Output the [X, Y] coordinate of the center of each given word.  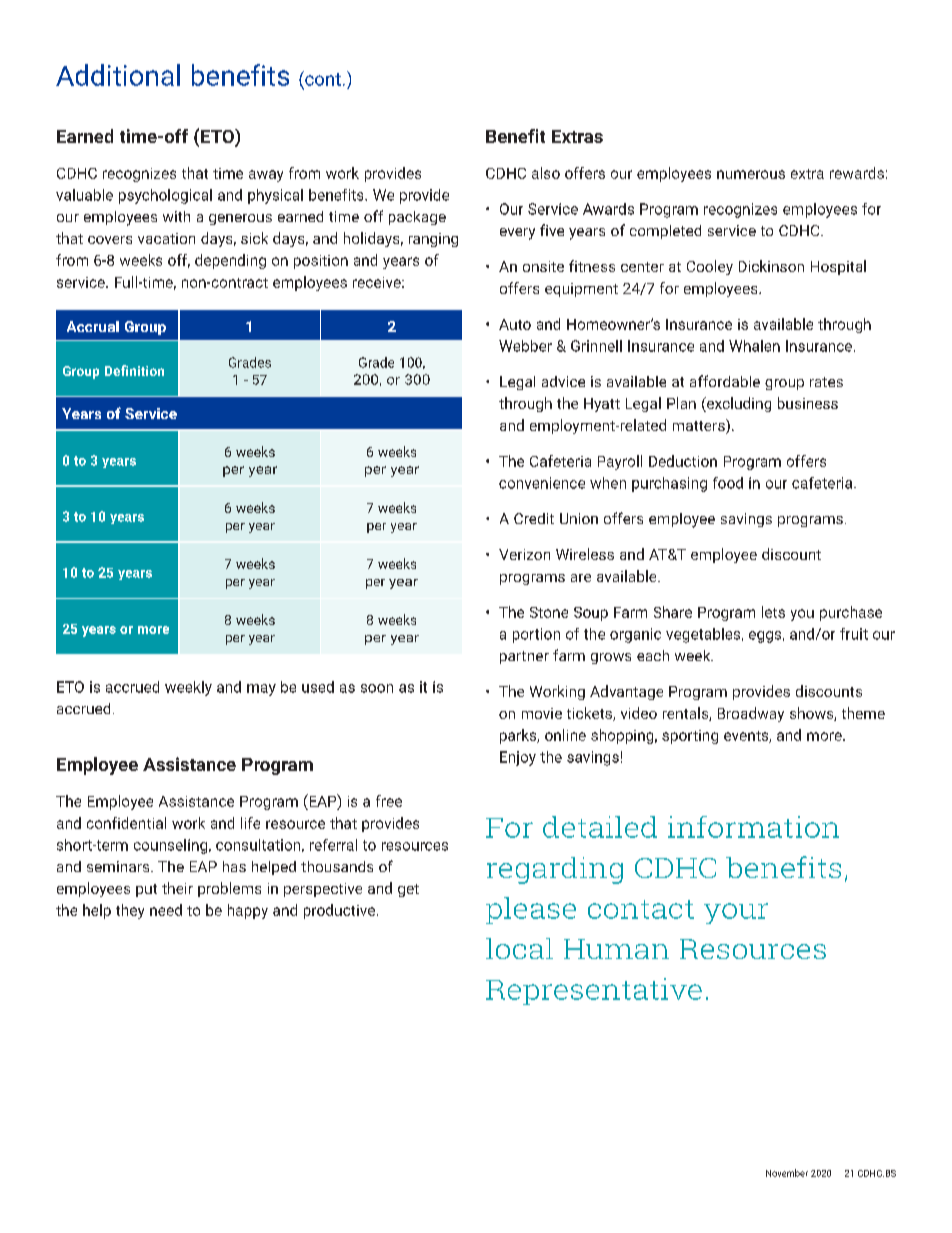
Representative [594, 991]
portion [536, 635]
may [261, 690]
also [546, 173]
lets [773, 612]
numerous [751, 174]
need [166, 910]
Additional [118, 75]
